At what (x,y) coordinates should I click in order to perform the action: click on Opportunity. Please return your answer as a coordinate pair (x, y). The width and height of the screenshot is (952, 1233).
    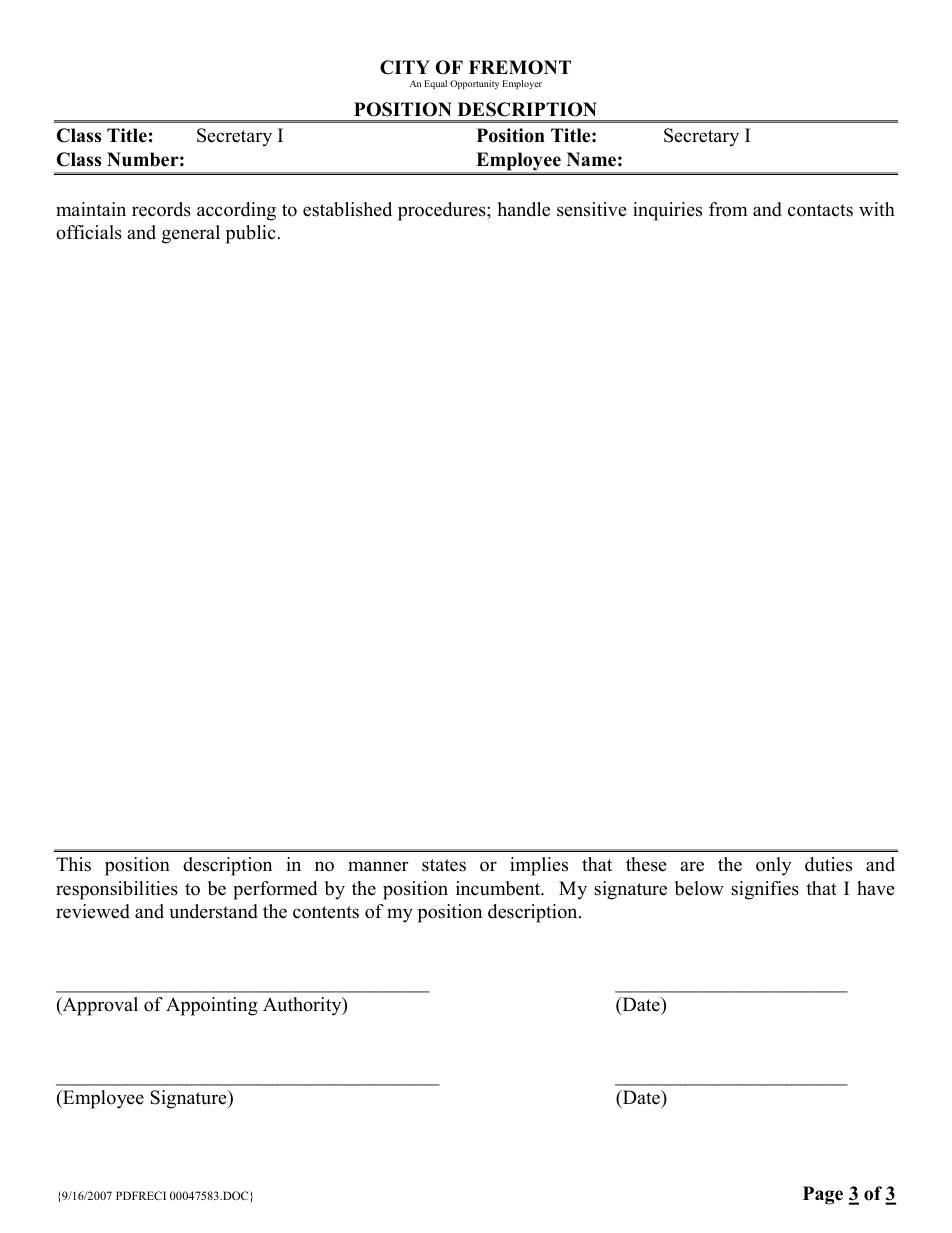
    Looking at the image, I should click on (474, 84).
